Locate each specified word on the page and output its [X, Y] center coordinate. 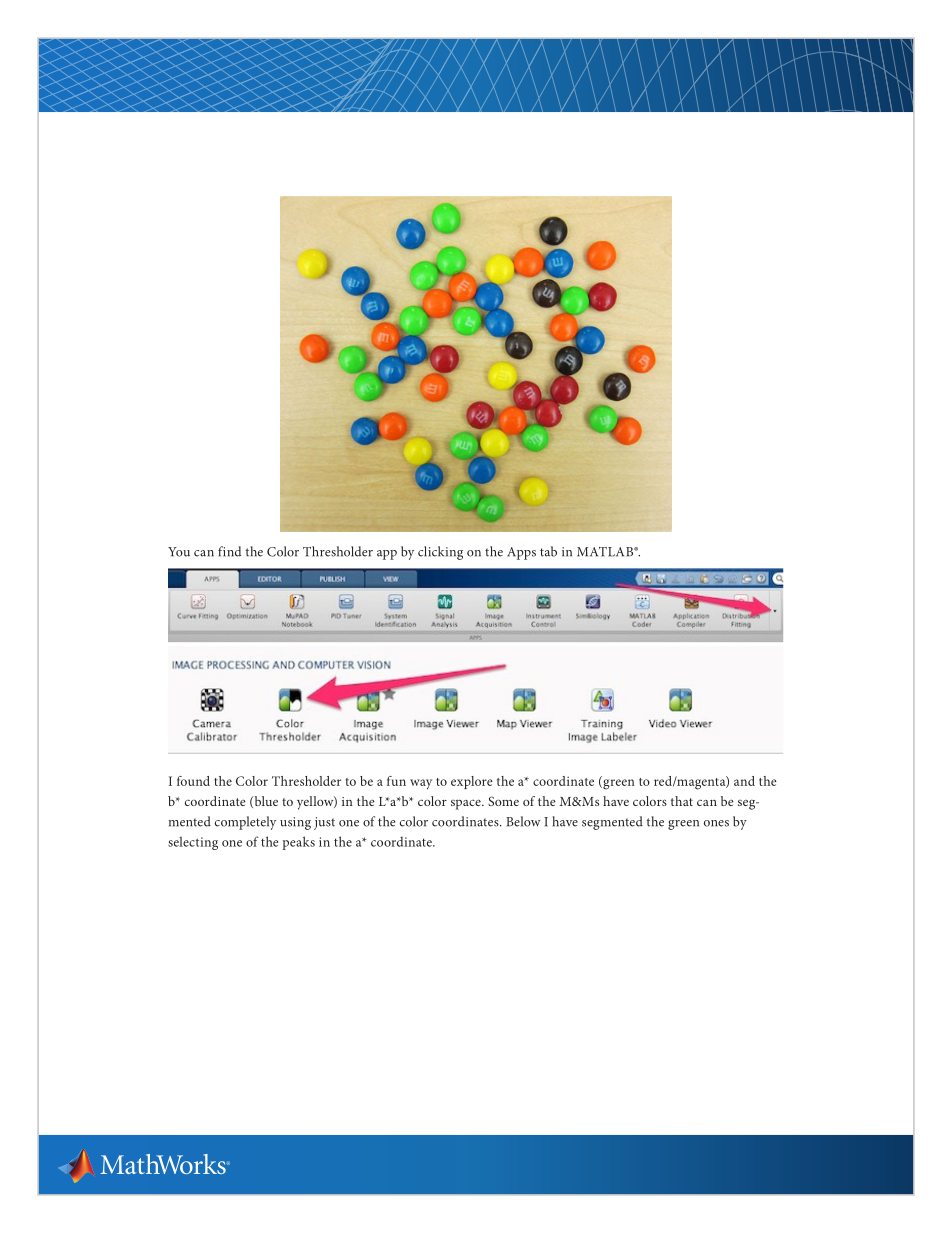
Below [523, 821]
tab [548, 551]
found [193, 781]
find [229, 551]
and [744, 781]
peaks [299, 843]
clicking [440, 553]
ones [716, 823]
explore [472, 782]
